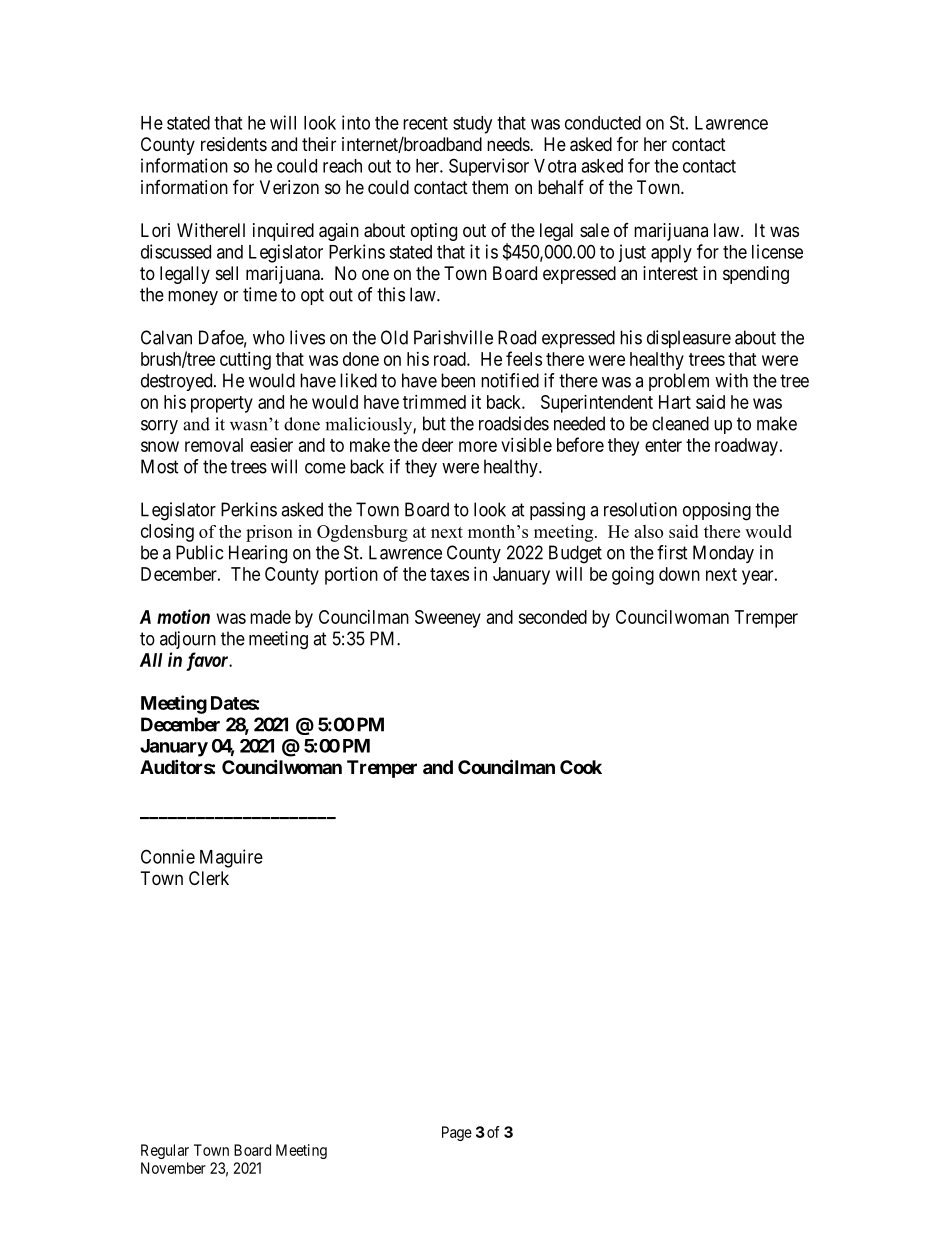 This document has width=952, height=1233. I want to click on Page, so click(457, 1133).
